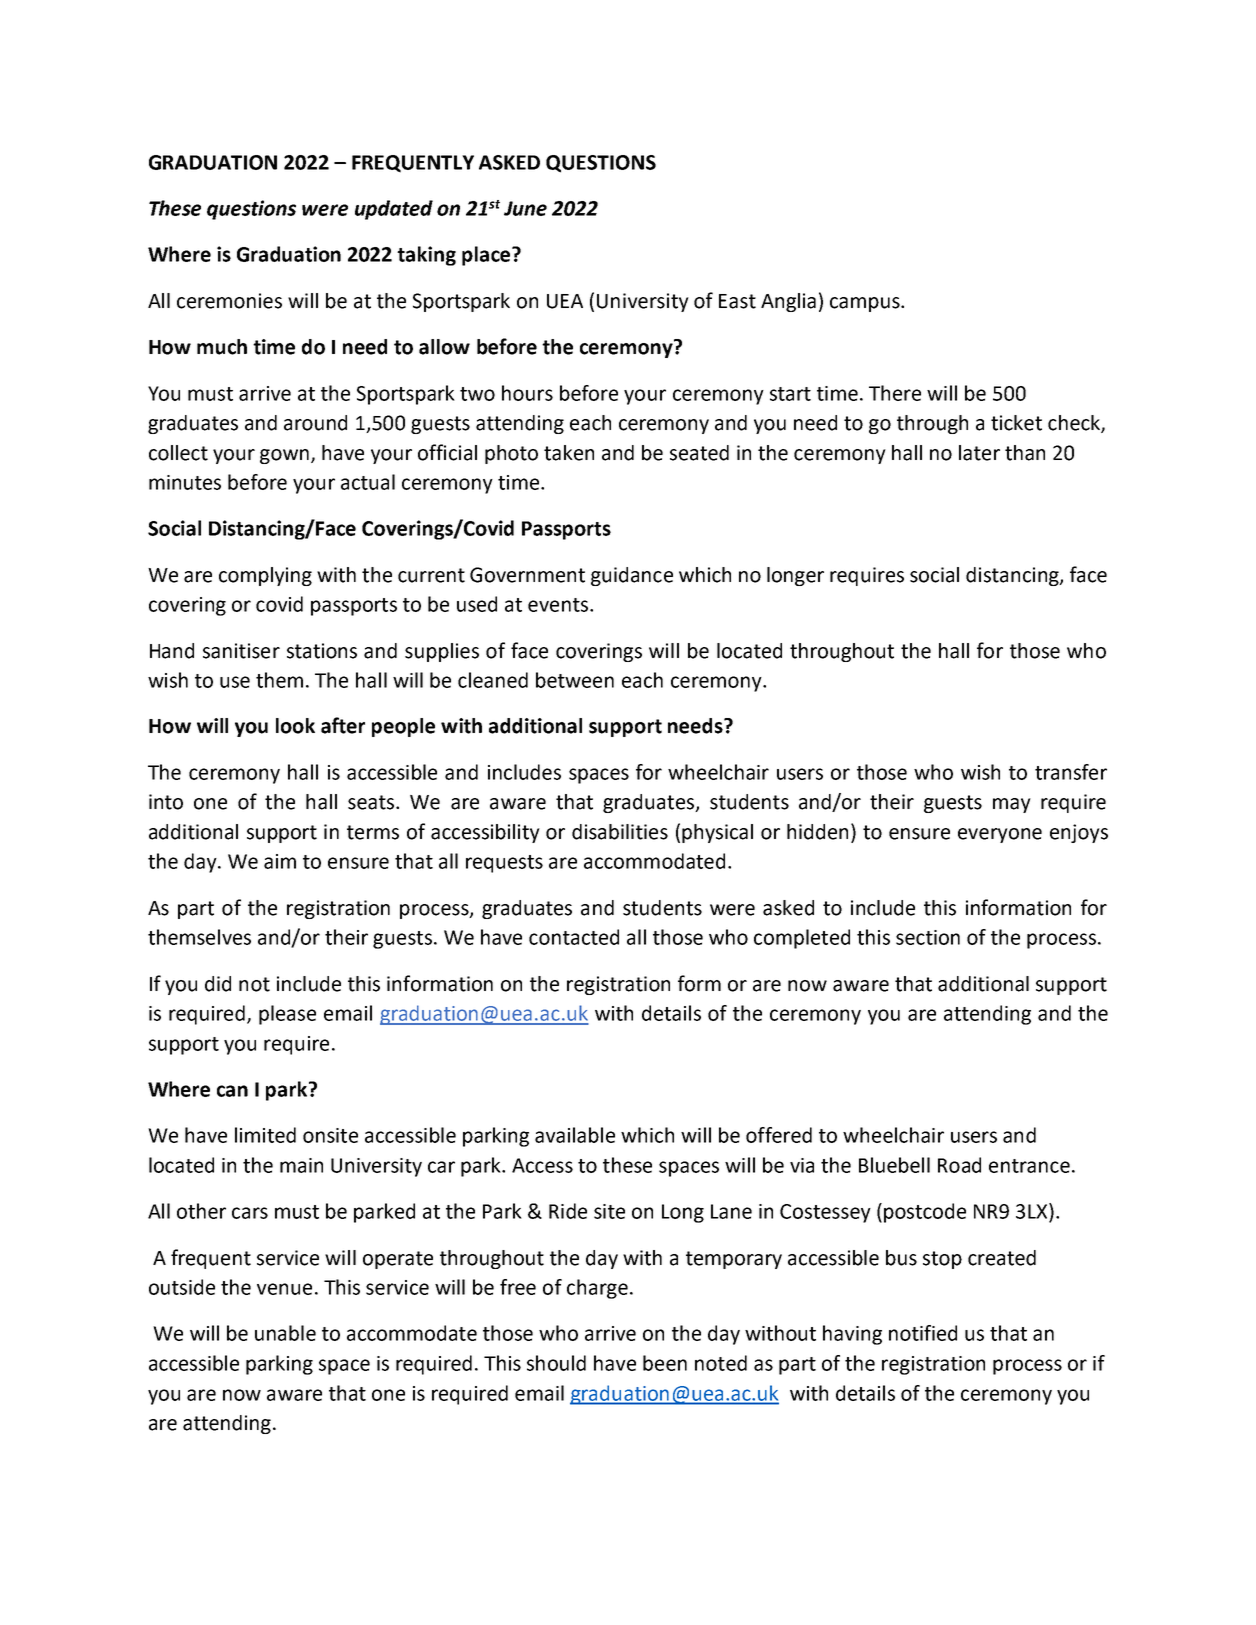 This screenshot has width=1256, height=1625. What do you see at coordinates (285, 1333) in the screenshot?
I see `unable` at bounding box center [285, 1333].
